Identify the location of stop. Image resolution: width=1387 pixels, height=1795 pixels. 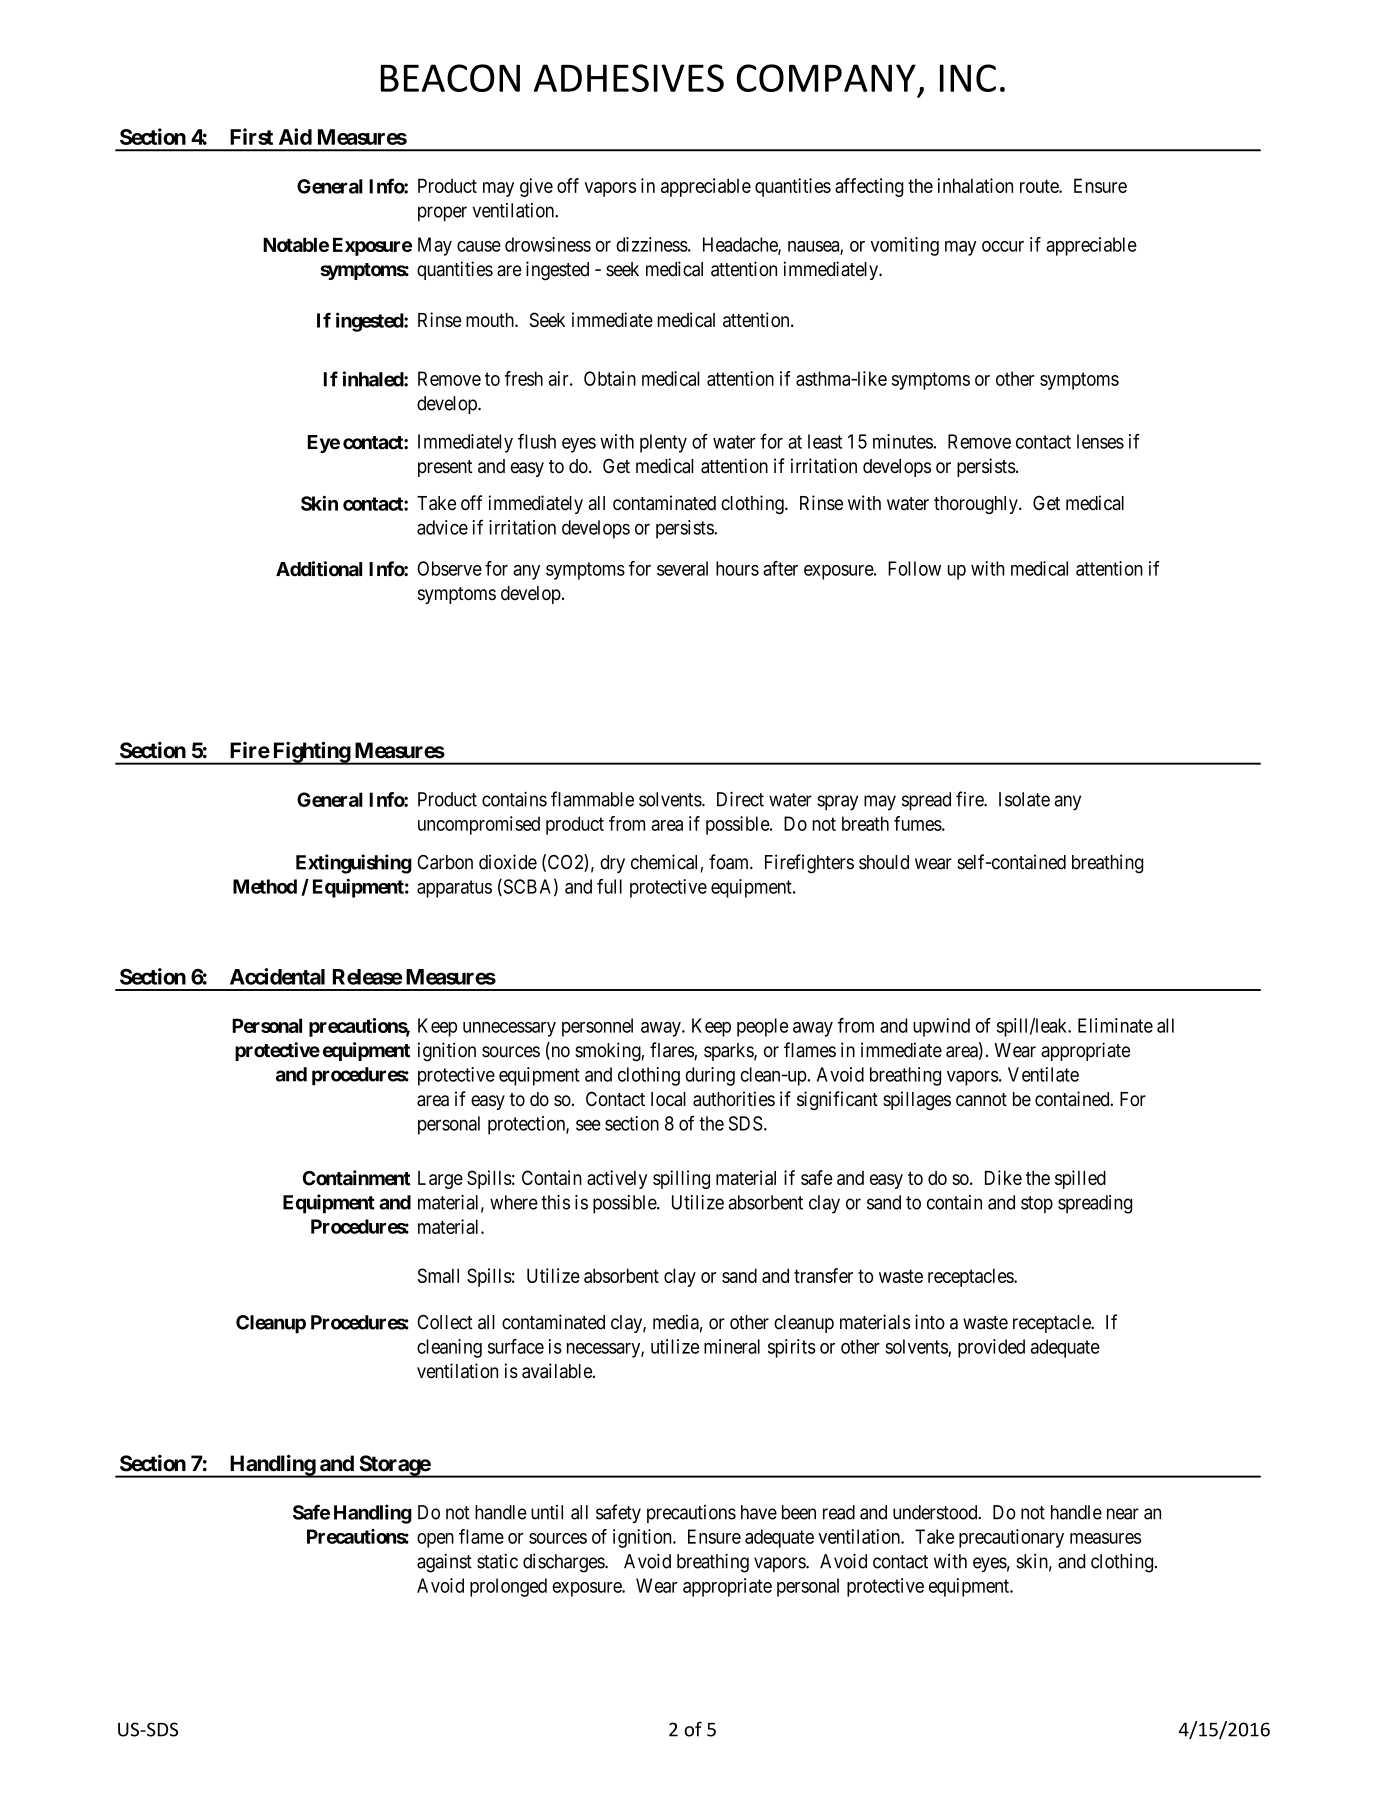
(1037, 1205).
